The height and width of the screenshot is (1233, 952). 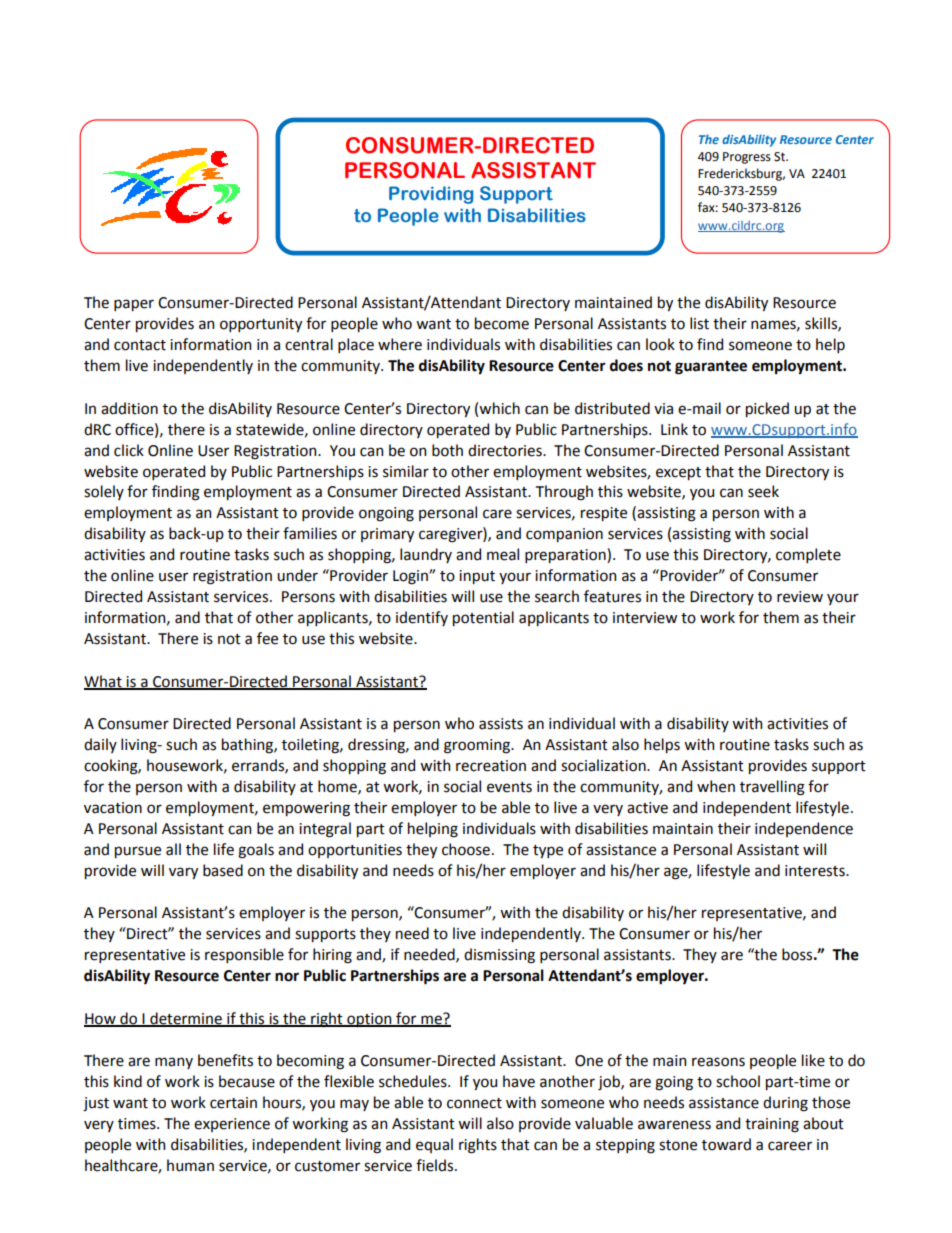 I want to click on human, so click(x=190, y=1165).
